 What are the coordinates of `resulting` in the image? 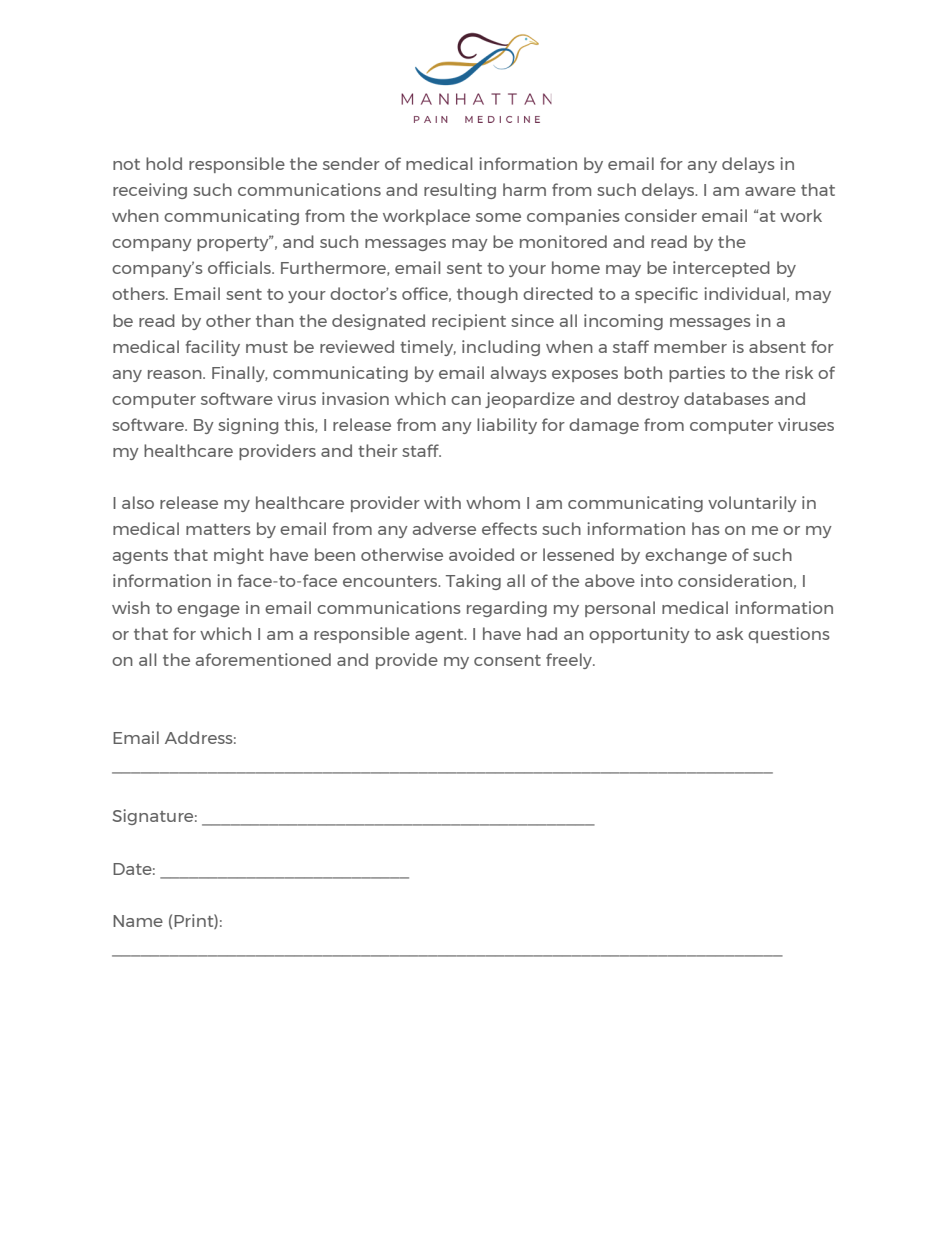 It's located at (460, 191).
